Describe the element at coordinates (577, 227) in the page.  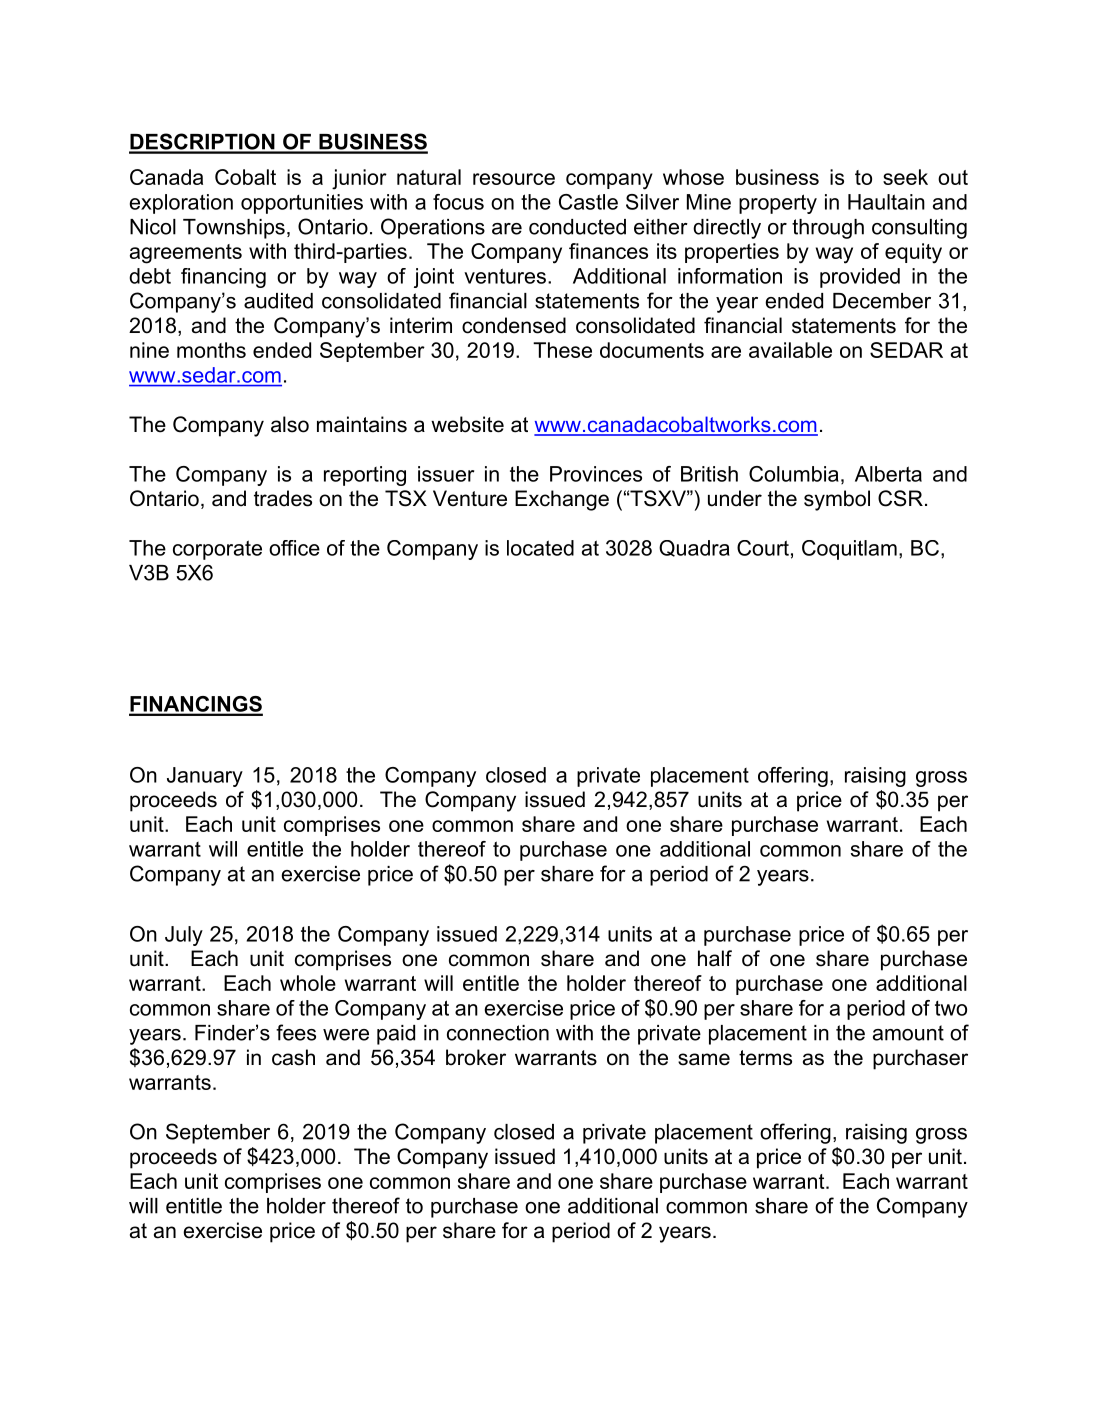
I see `conducted` at that location.
